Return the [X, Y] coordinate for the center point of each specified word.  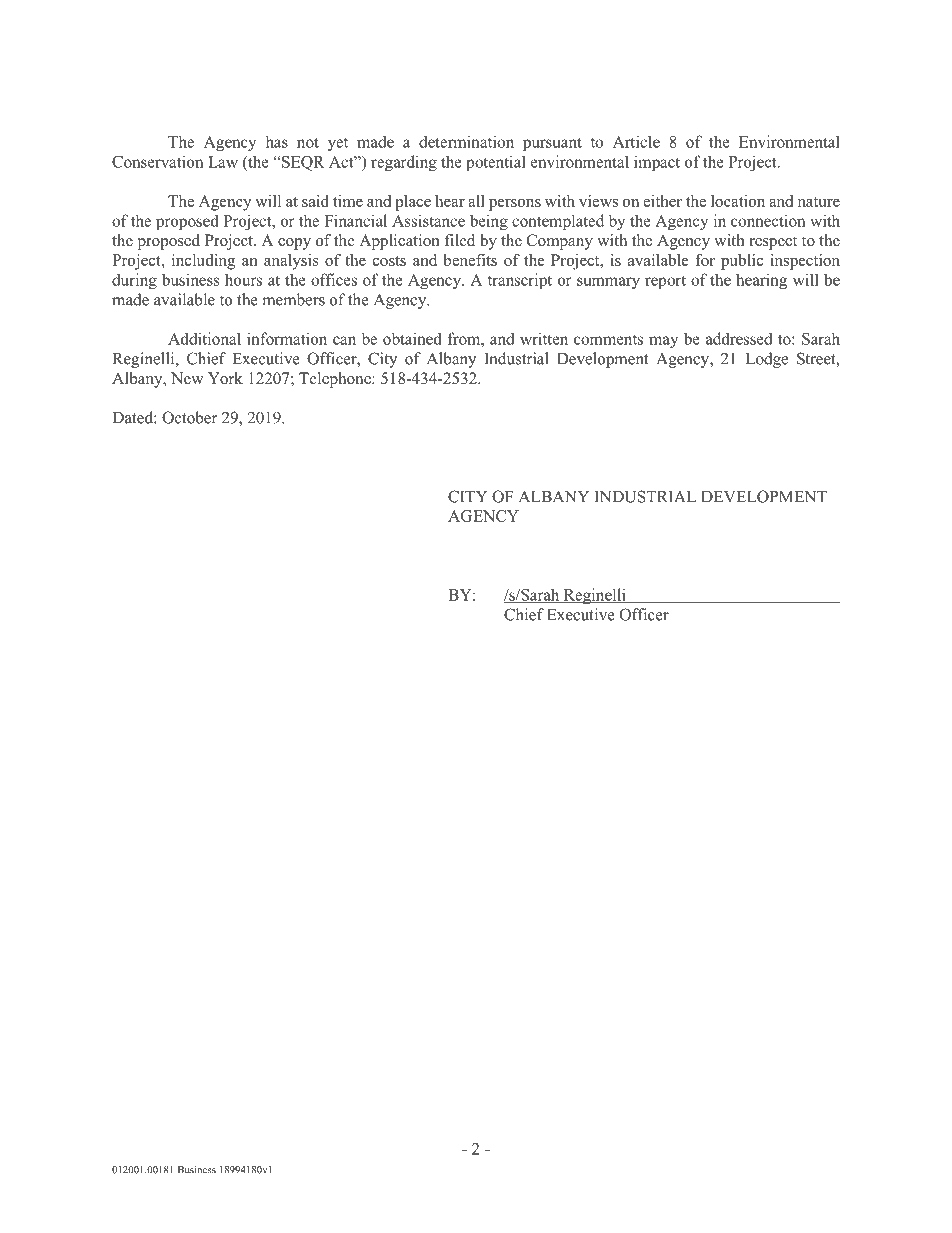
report [665, 282]
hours [243, 279]
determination [466, 141]
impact [657, 163]
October [190, 417]
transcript [520, 281]
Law [223, 162]
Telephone [336, 380]
